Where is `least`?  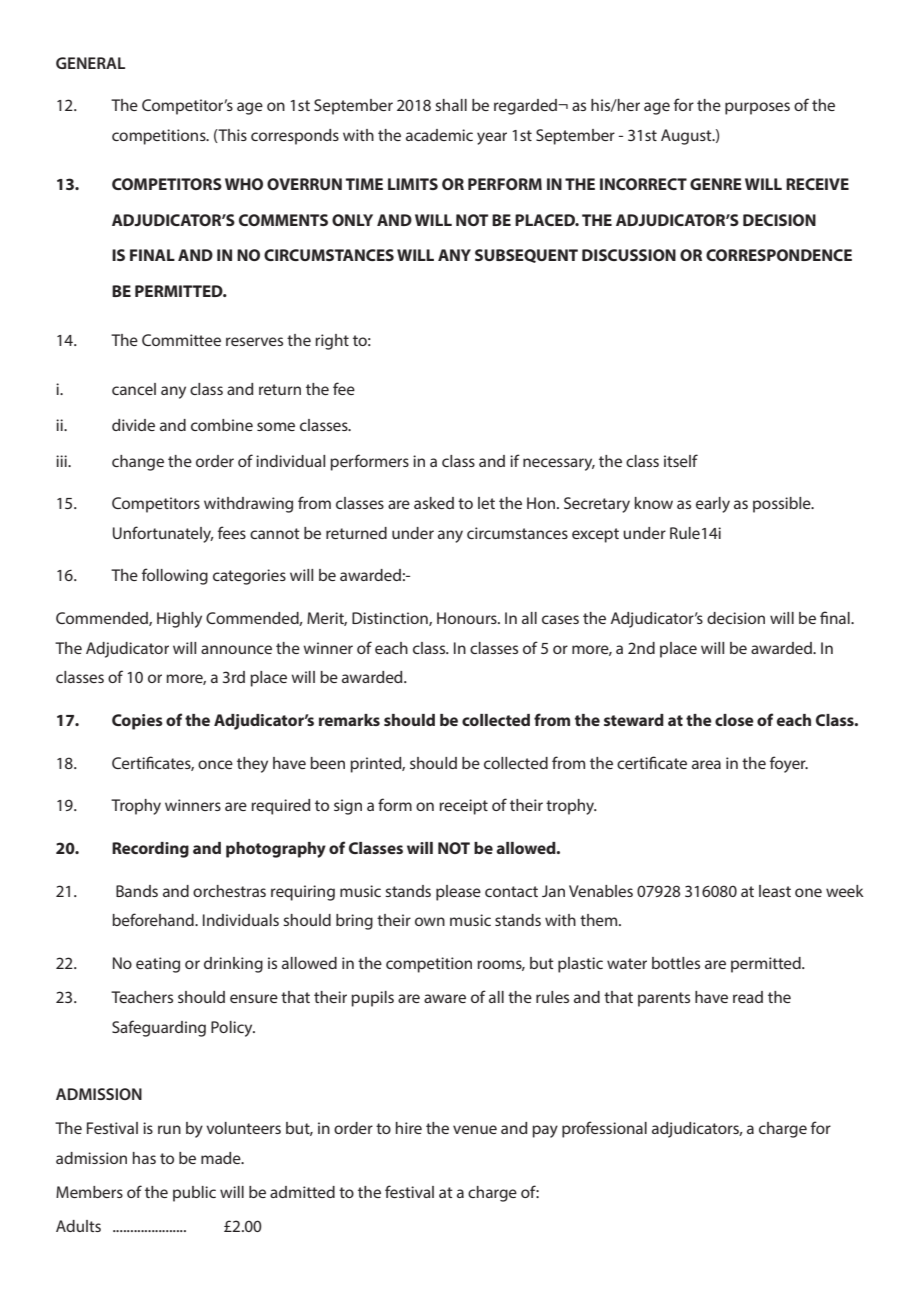 least is located at coordinates (775, 891).
